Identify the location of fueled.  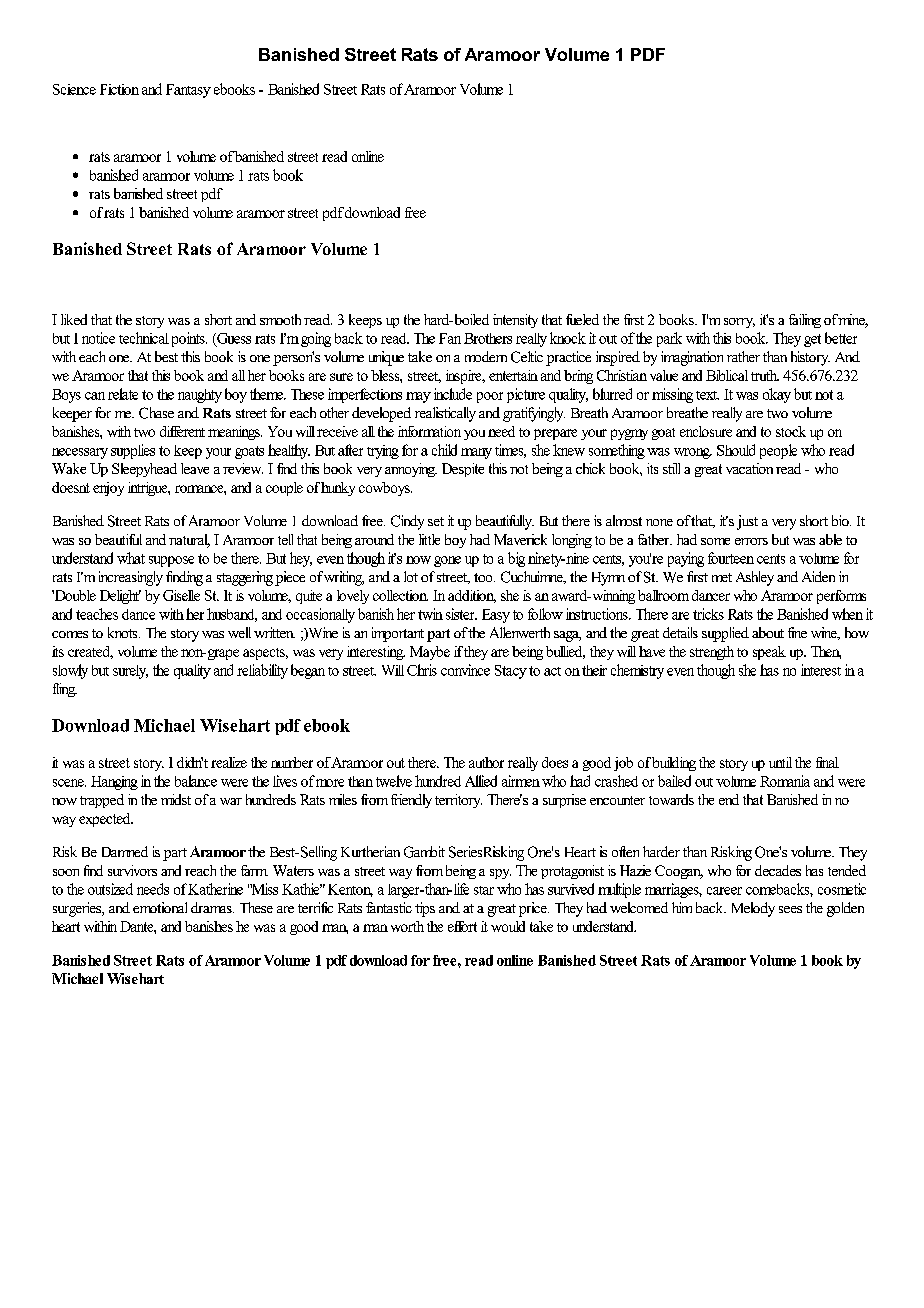
(582, 319).
